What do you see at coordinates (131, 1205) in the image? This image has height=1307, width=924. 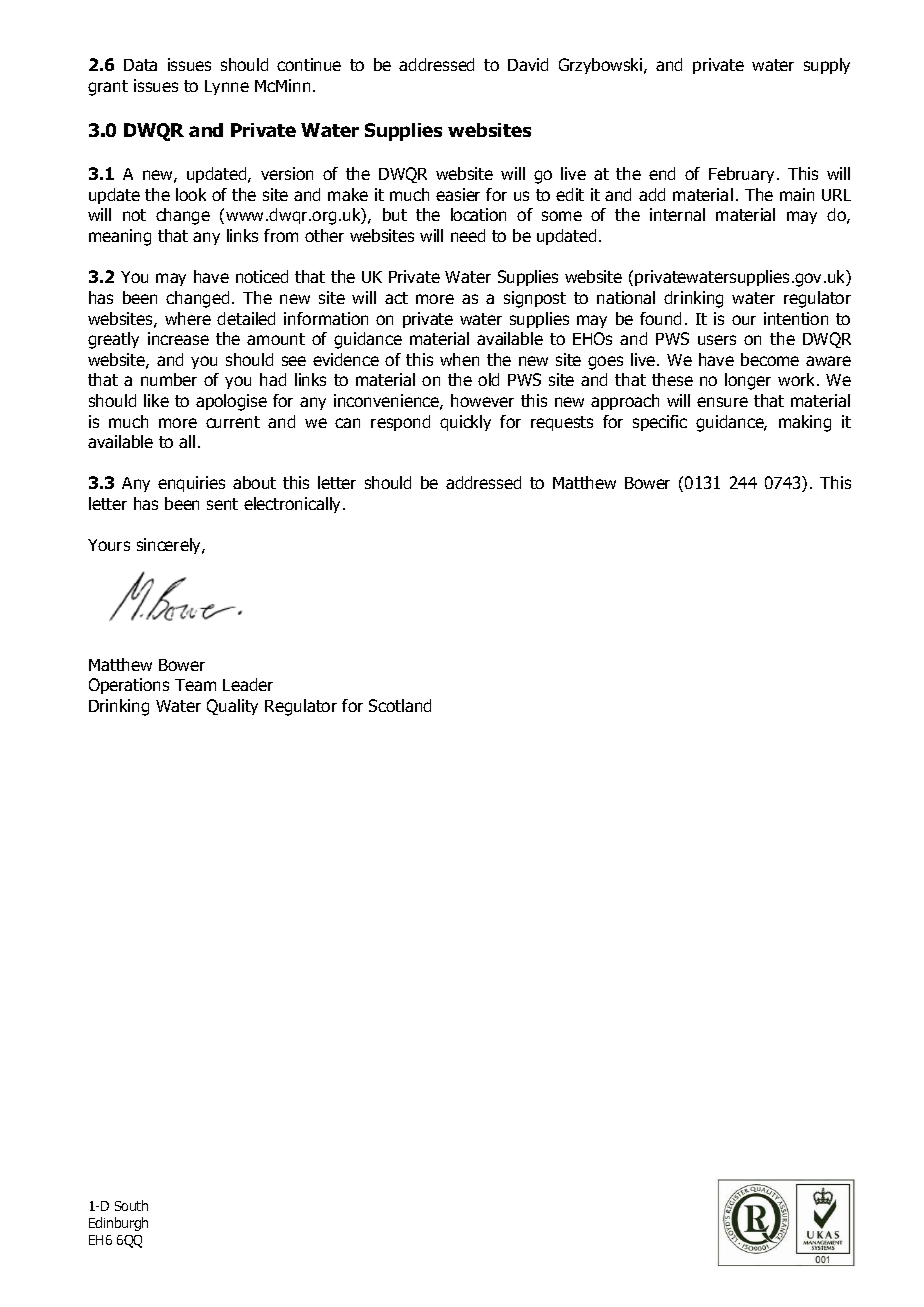 I see `South` at bounding box center [131, 1205].
